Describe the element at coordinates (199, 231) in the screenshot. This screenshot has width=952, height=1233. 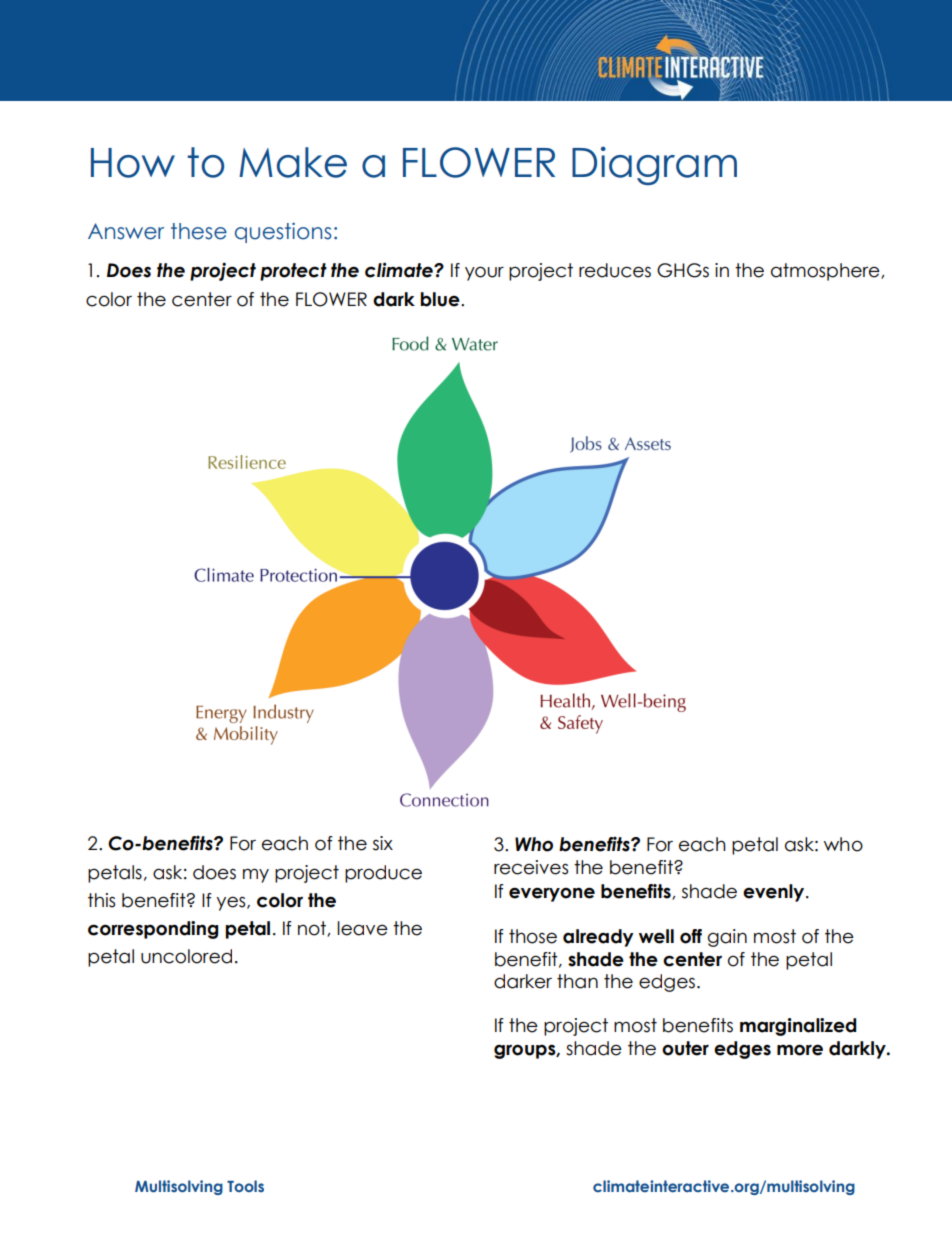
I see `these` at that location.
